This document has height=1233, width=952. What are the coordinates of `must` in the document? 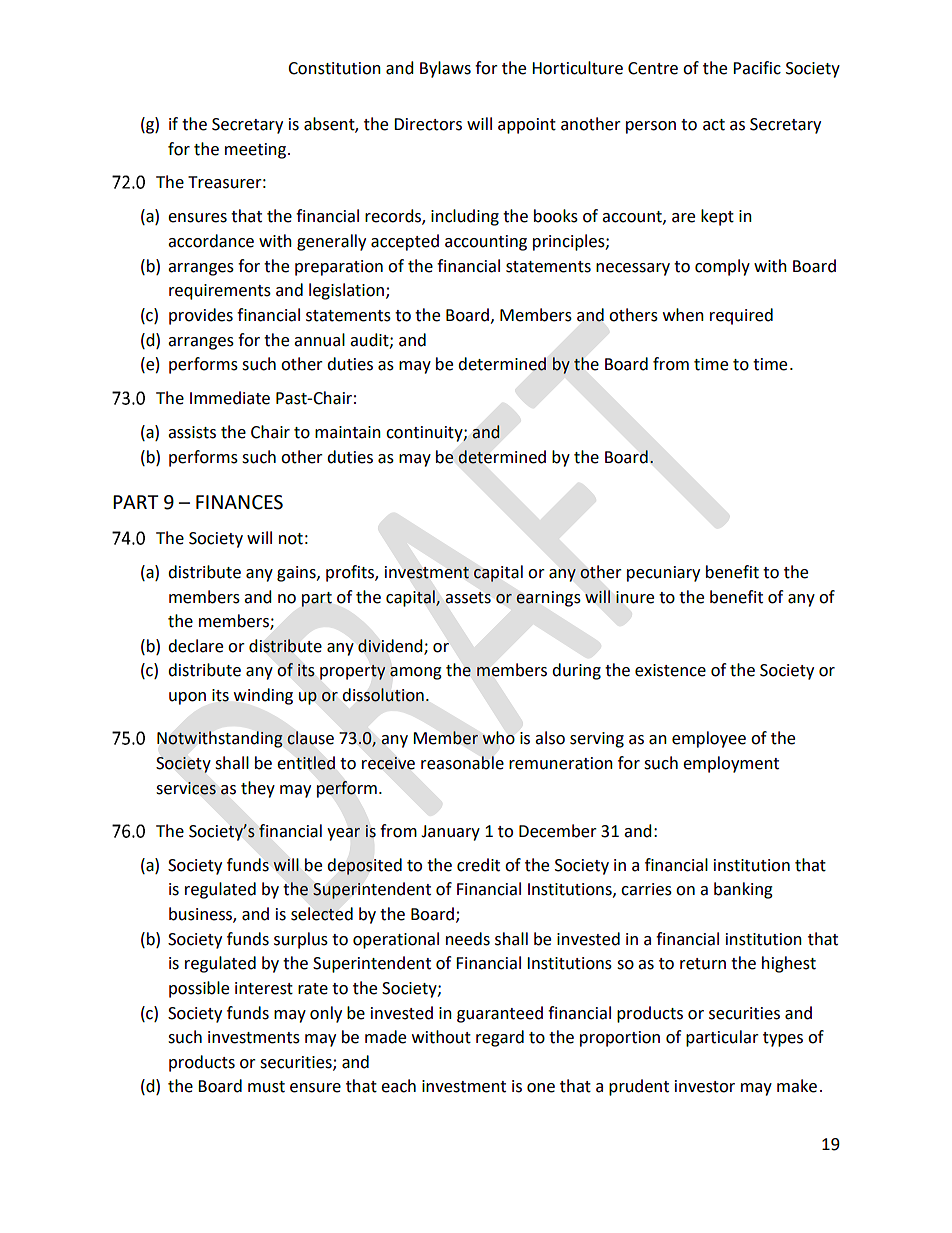 It's located at (266, 1087).
